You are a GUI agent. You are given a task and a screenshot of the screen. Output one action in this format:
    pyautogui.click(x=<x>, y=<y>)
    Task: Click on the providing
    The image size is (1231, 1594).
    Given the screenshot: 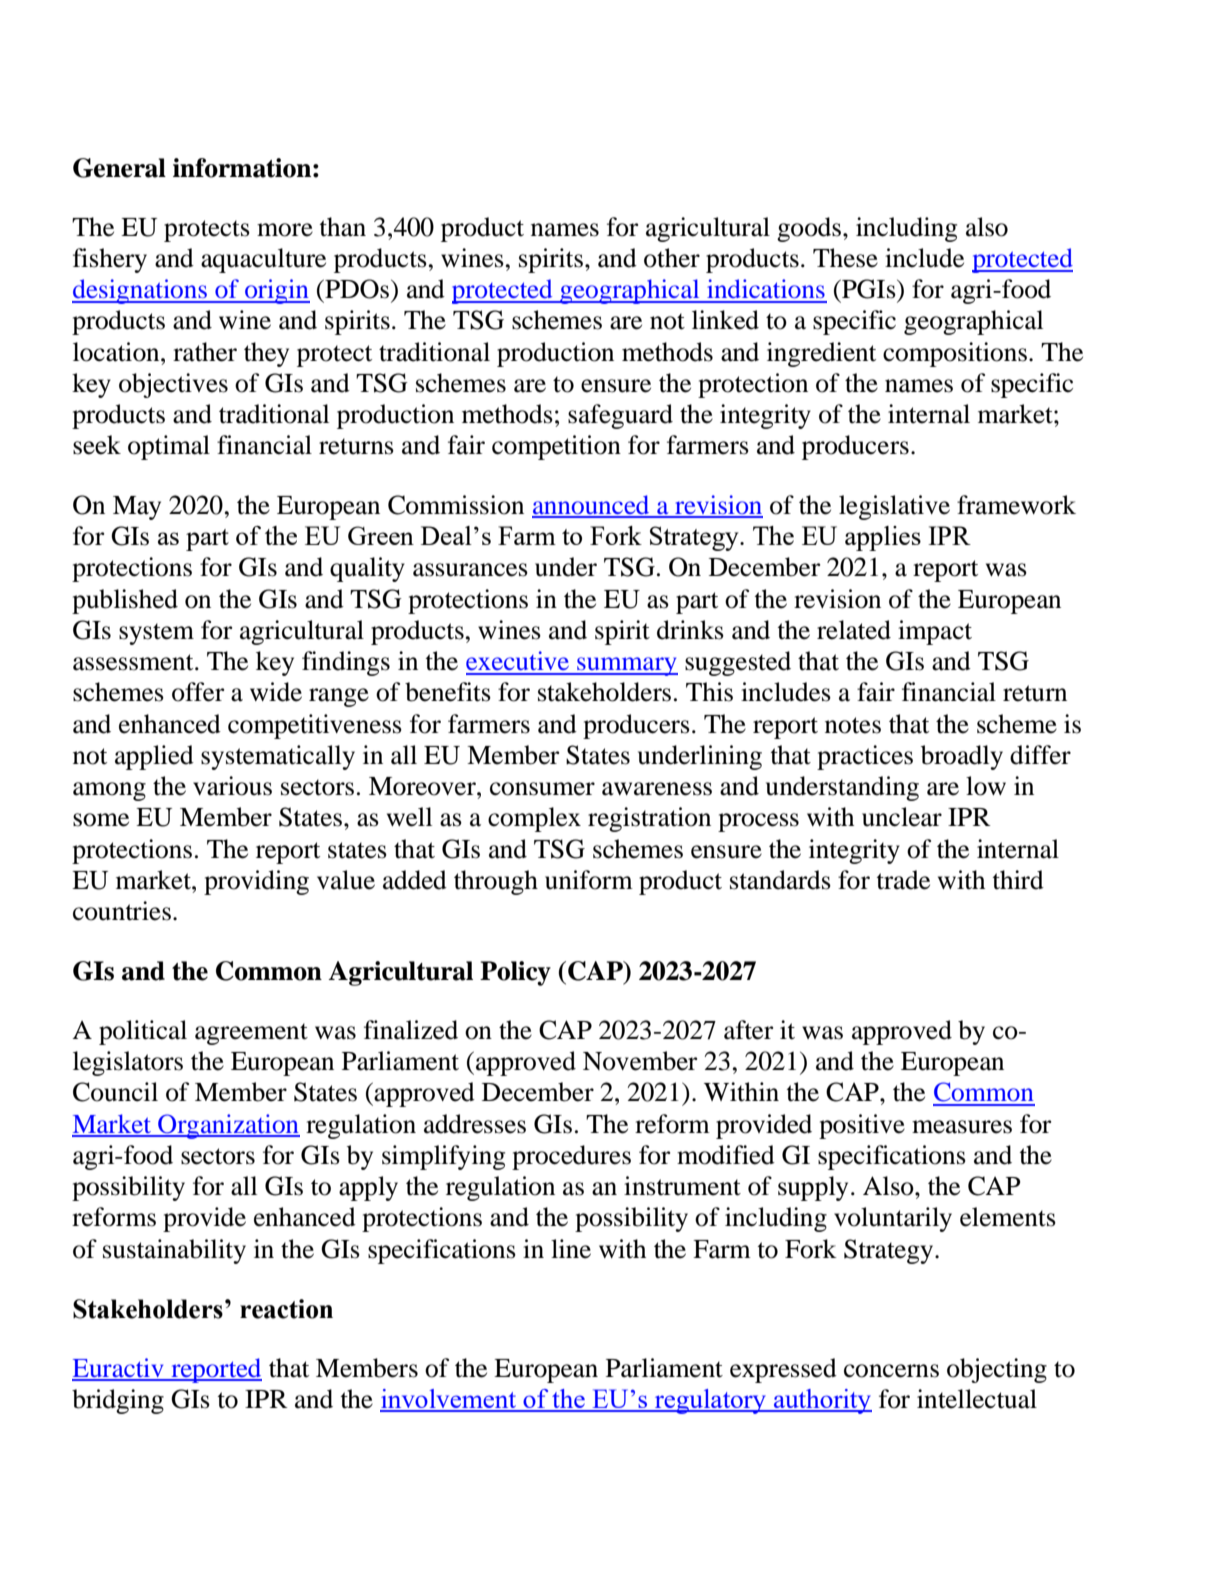 What is the action you would take?
    pyautogui.click(x=256, y=882)
